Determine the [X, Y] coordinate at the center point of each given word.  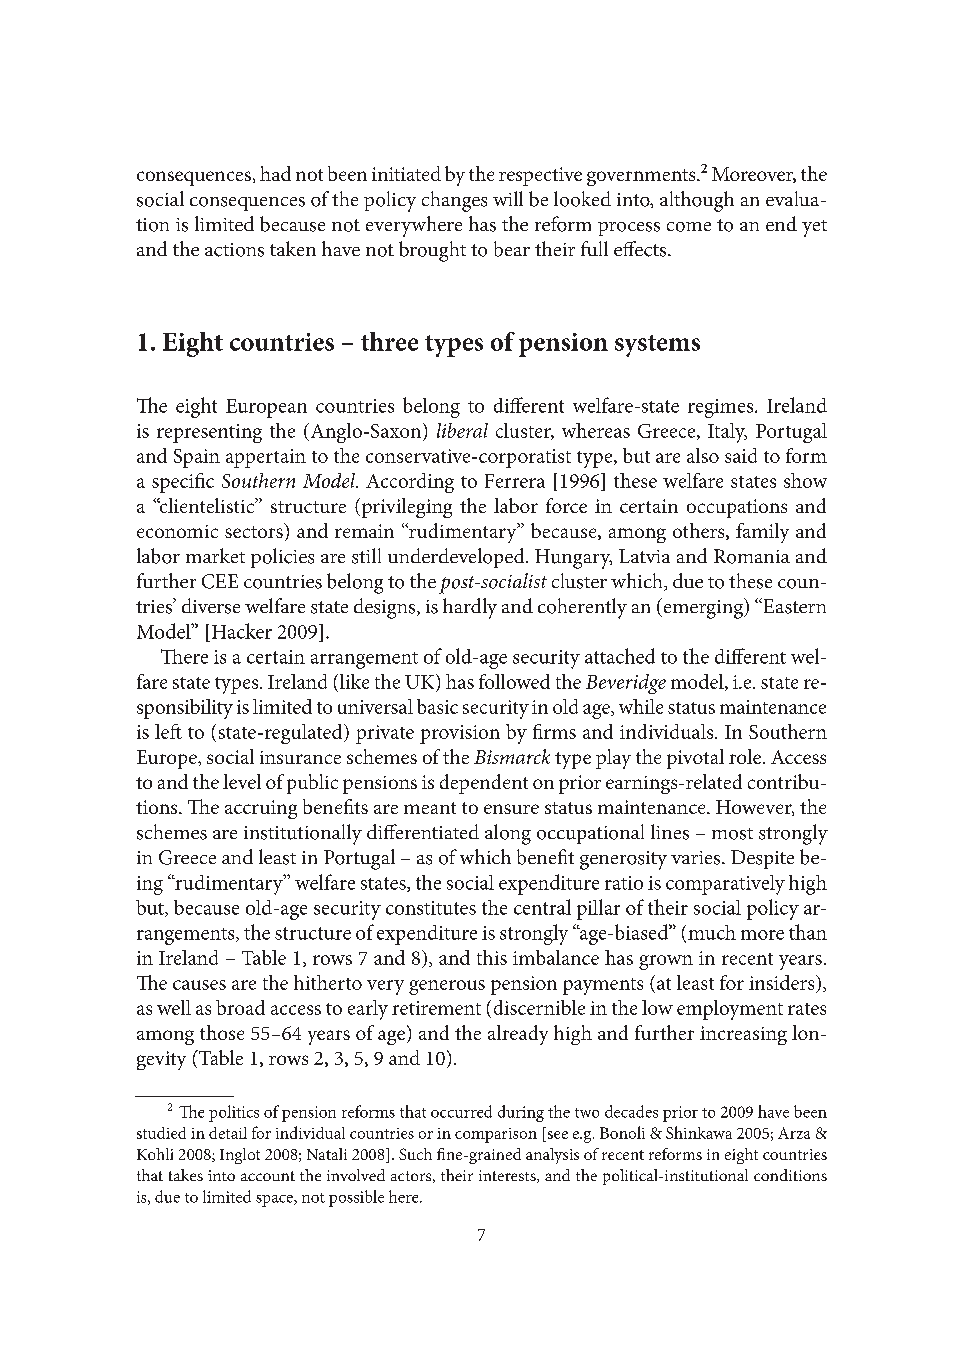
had [275, 173]
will [508, 198]
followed [514, 681]
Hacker [242, 631]
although [697, 201]
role [745, 756]
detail [228, 1133]
